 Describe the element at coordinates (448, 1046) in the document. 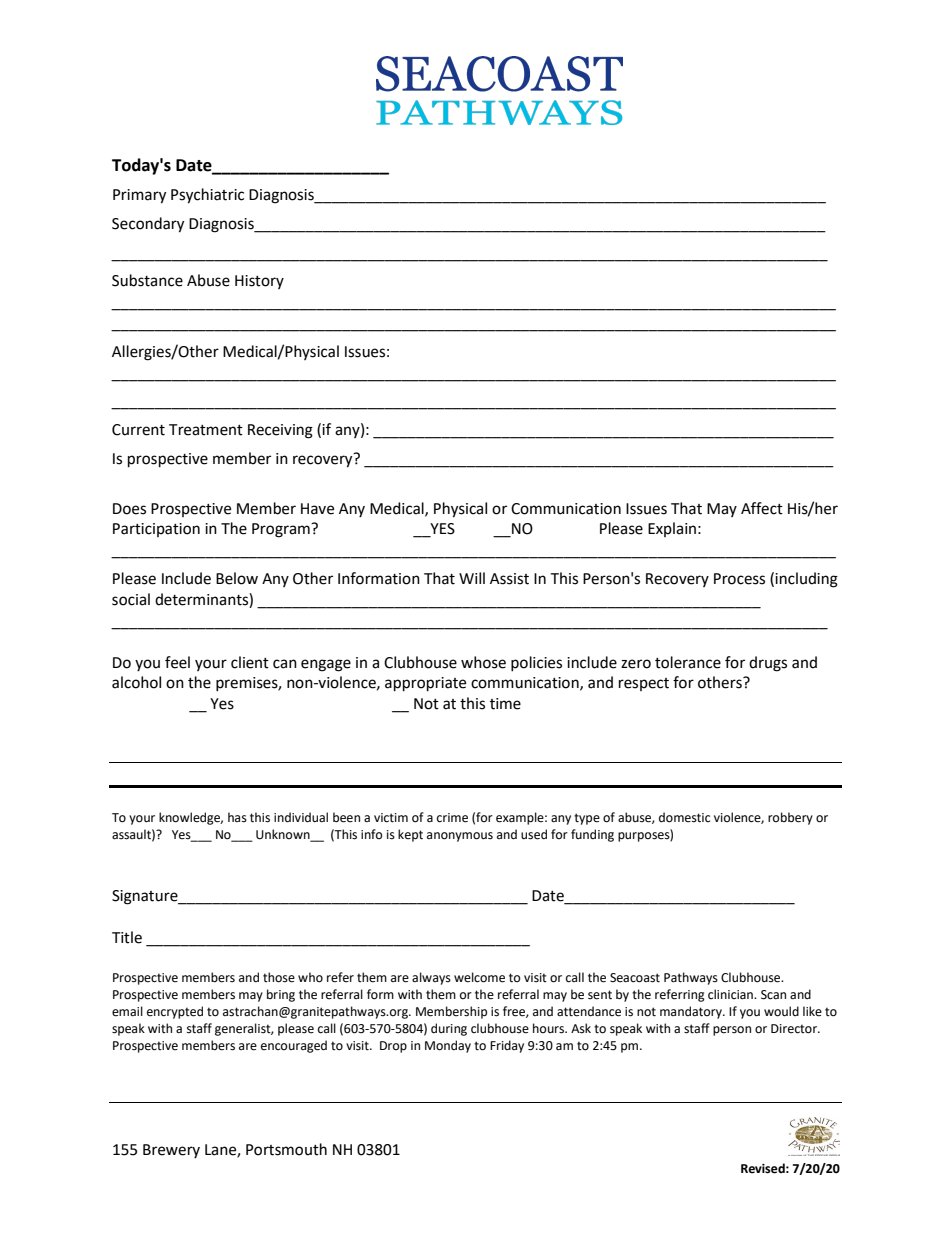

I see `Monday` at that location.
